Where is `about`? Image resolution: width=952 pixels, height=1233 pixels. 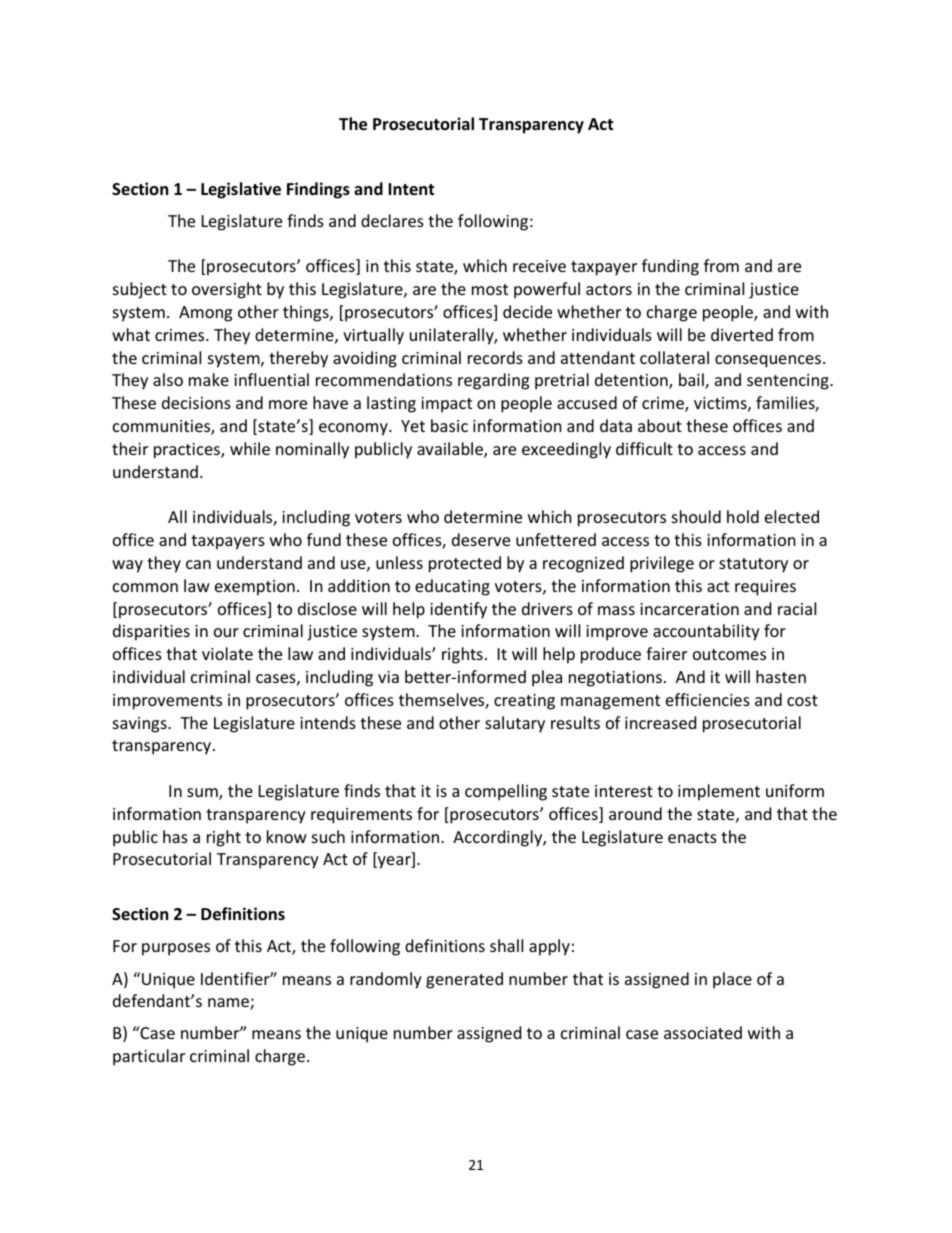
about is located at coordinates (660, 425).
